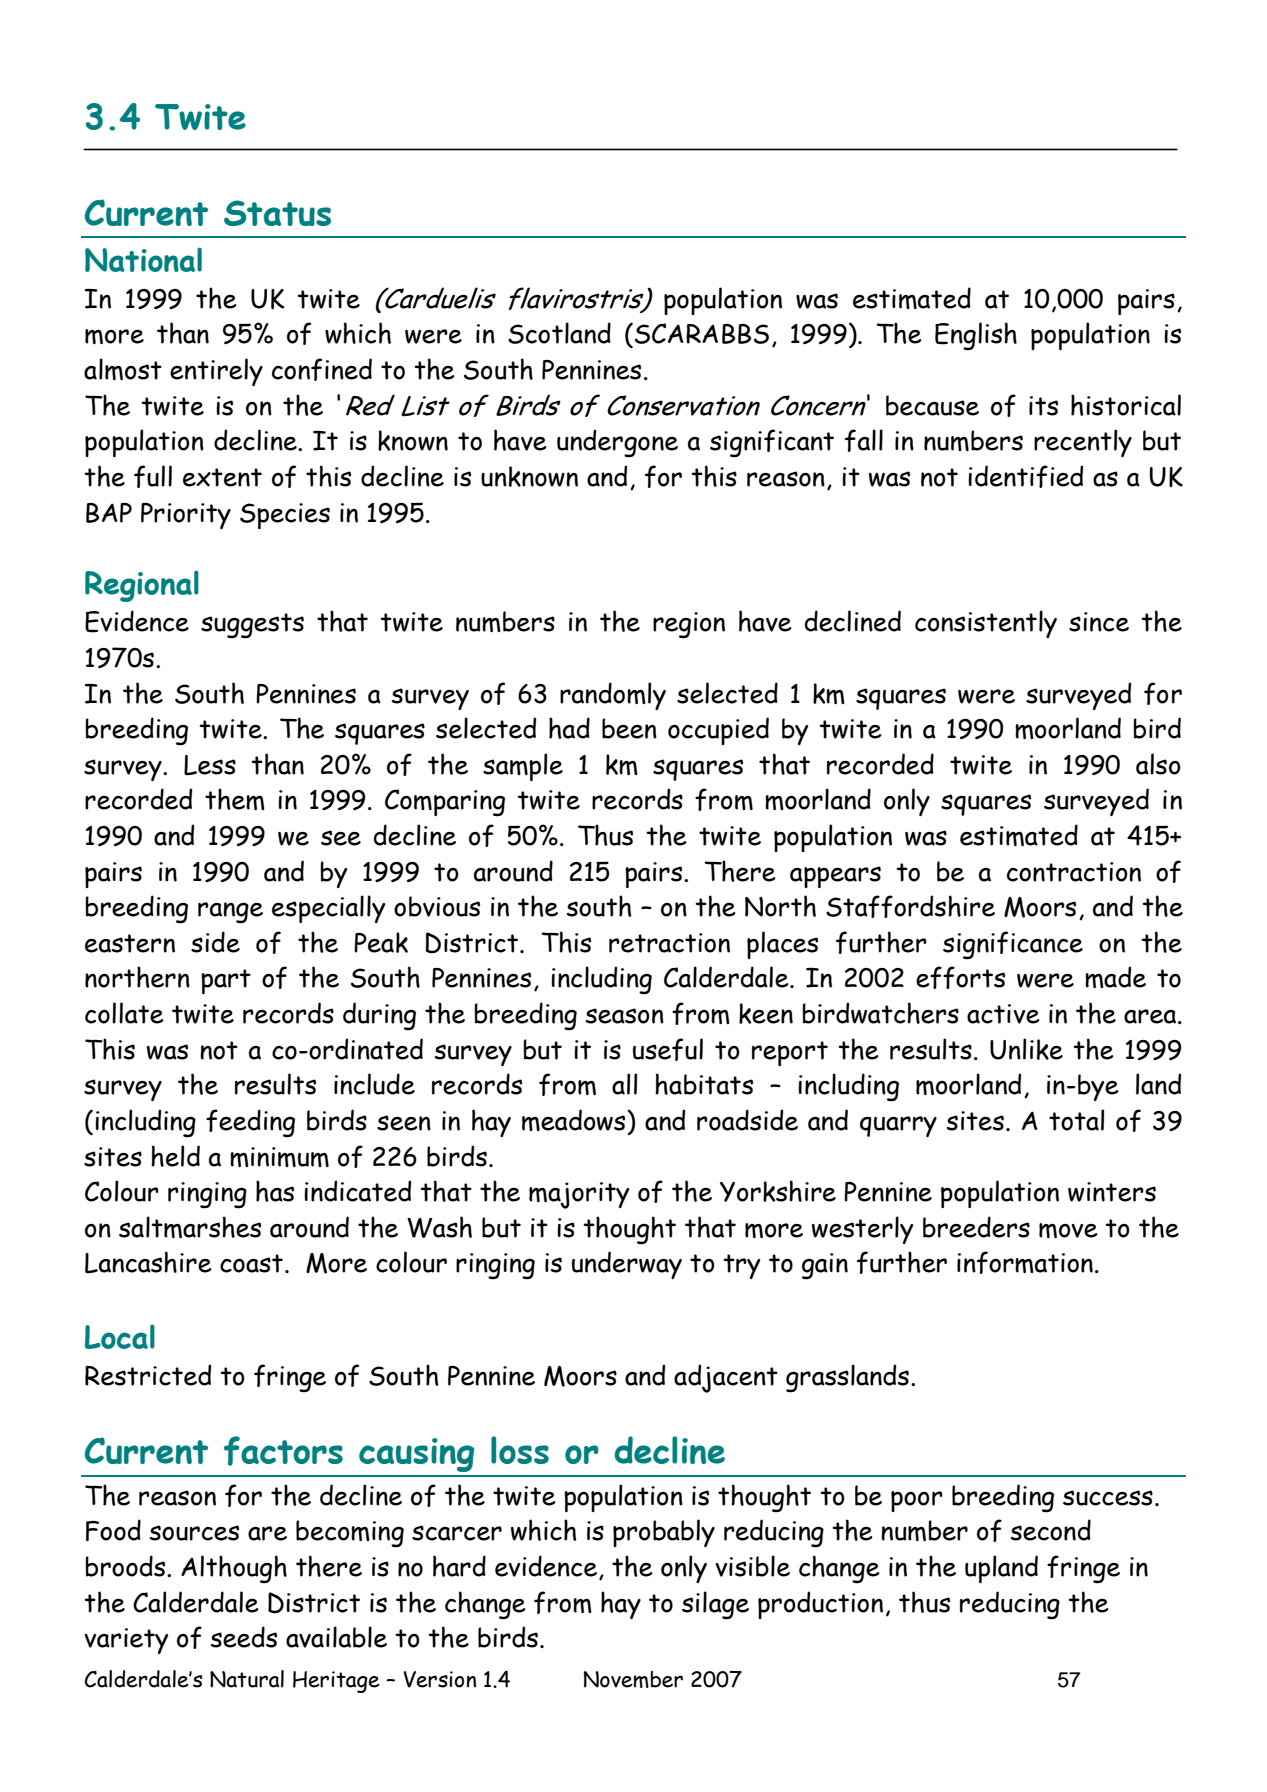  Describe the element at coordinates (629, 728) in the page. I see `been` at that location.
